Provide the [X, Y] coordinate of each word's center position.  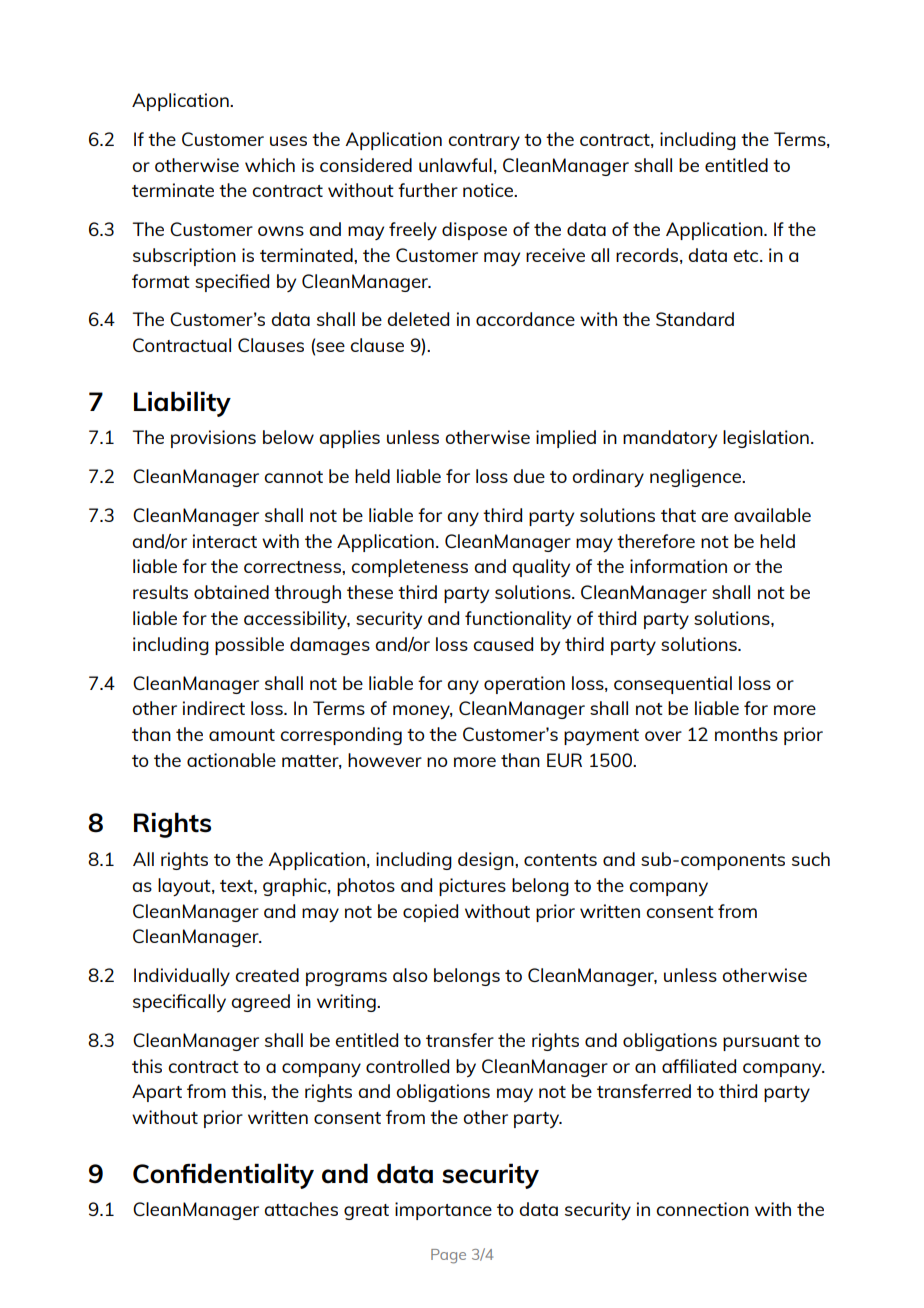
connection [702, 1209]
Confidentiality [223, 1176]
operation [524, 685]
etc [747, 256]
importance [443, 1211]
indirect [214, 708]
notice [489, 190]
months [746, 734]
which [270, 165]
